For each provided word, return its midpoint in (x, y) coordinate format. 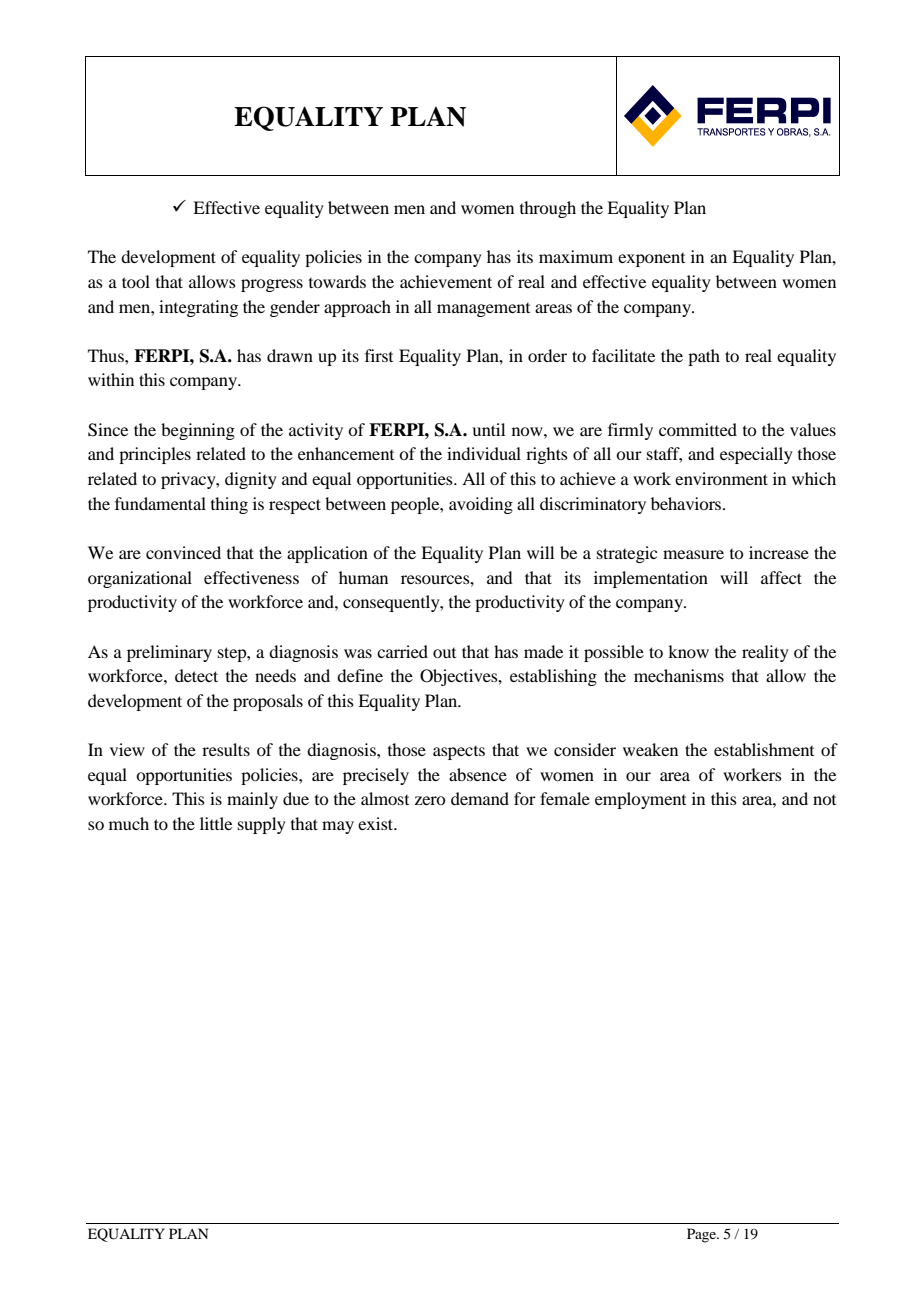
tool (136, 281)
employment (640, 800)
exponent (651, 260)
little (216, 823)
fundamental (160, 503)
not (824, 800)
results (226, 749)
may (338, 827)
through (548, 209)
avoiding (481, 505)
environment (721, 478)
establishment (764, 749)
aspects (459, 753)
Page (702, 1235)
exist (377, 823)
